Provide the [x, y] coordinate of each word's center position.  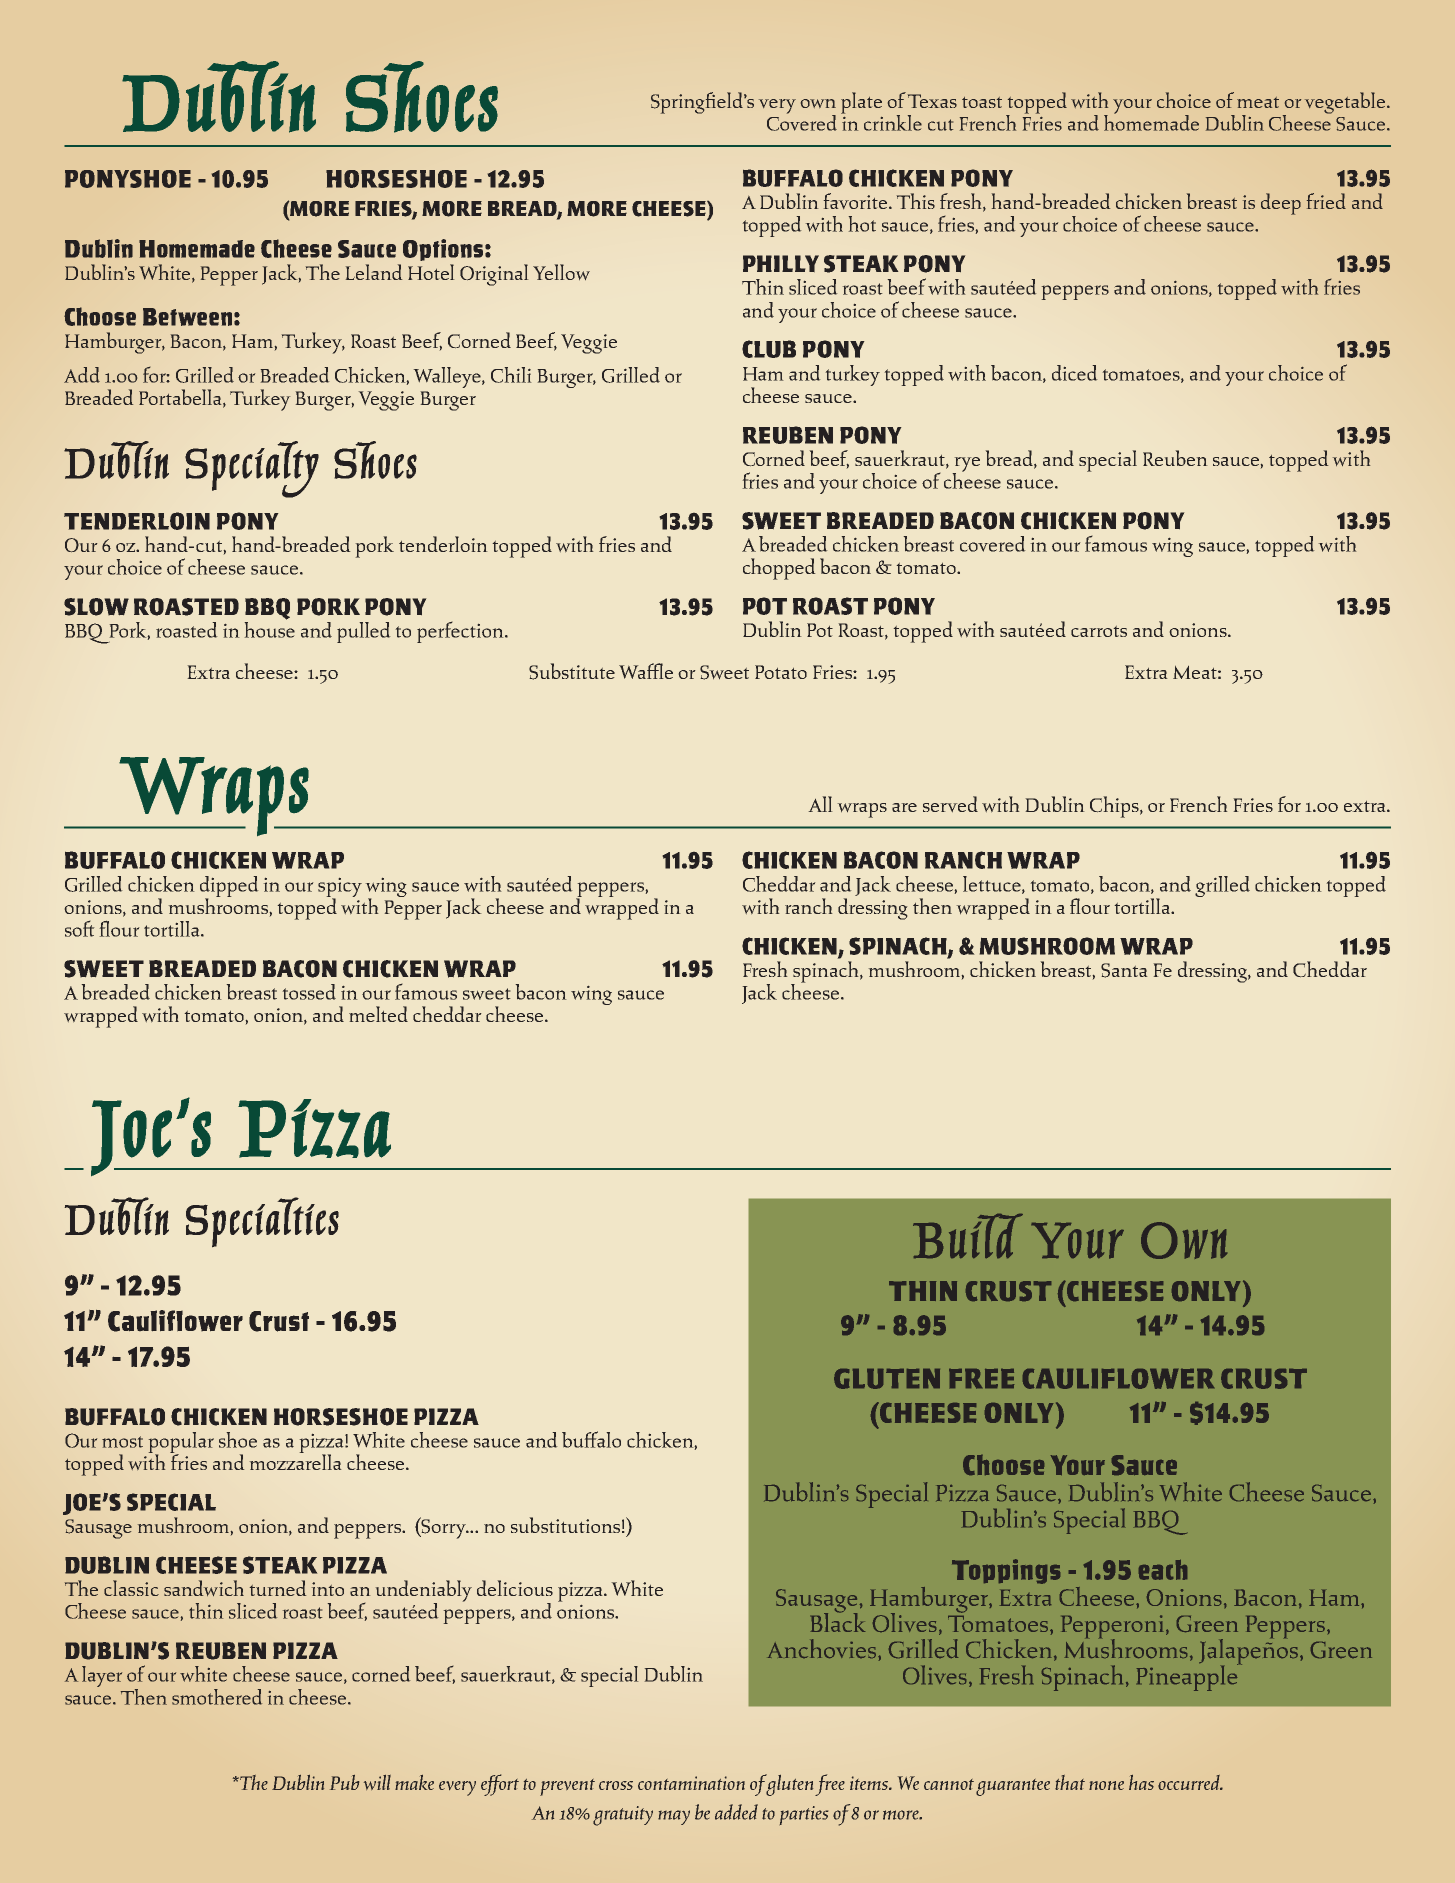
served [950, 804]
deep [1281, 204]
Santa [1124, 970]
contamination [691, 1783]
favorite [857, 201]
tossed [309, 992]
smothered [217, 1697]
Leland [374, 272]
